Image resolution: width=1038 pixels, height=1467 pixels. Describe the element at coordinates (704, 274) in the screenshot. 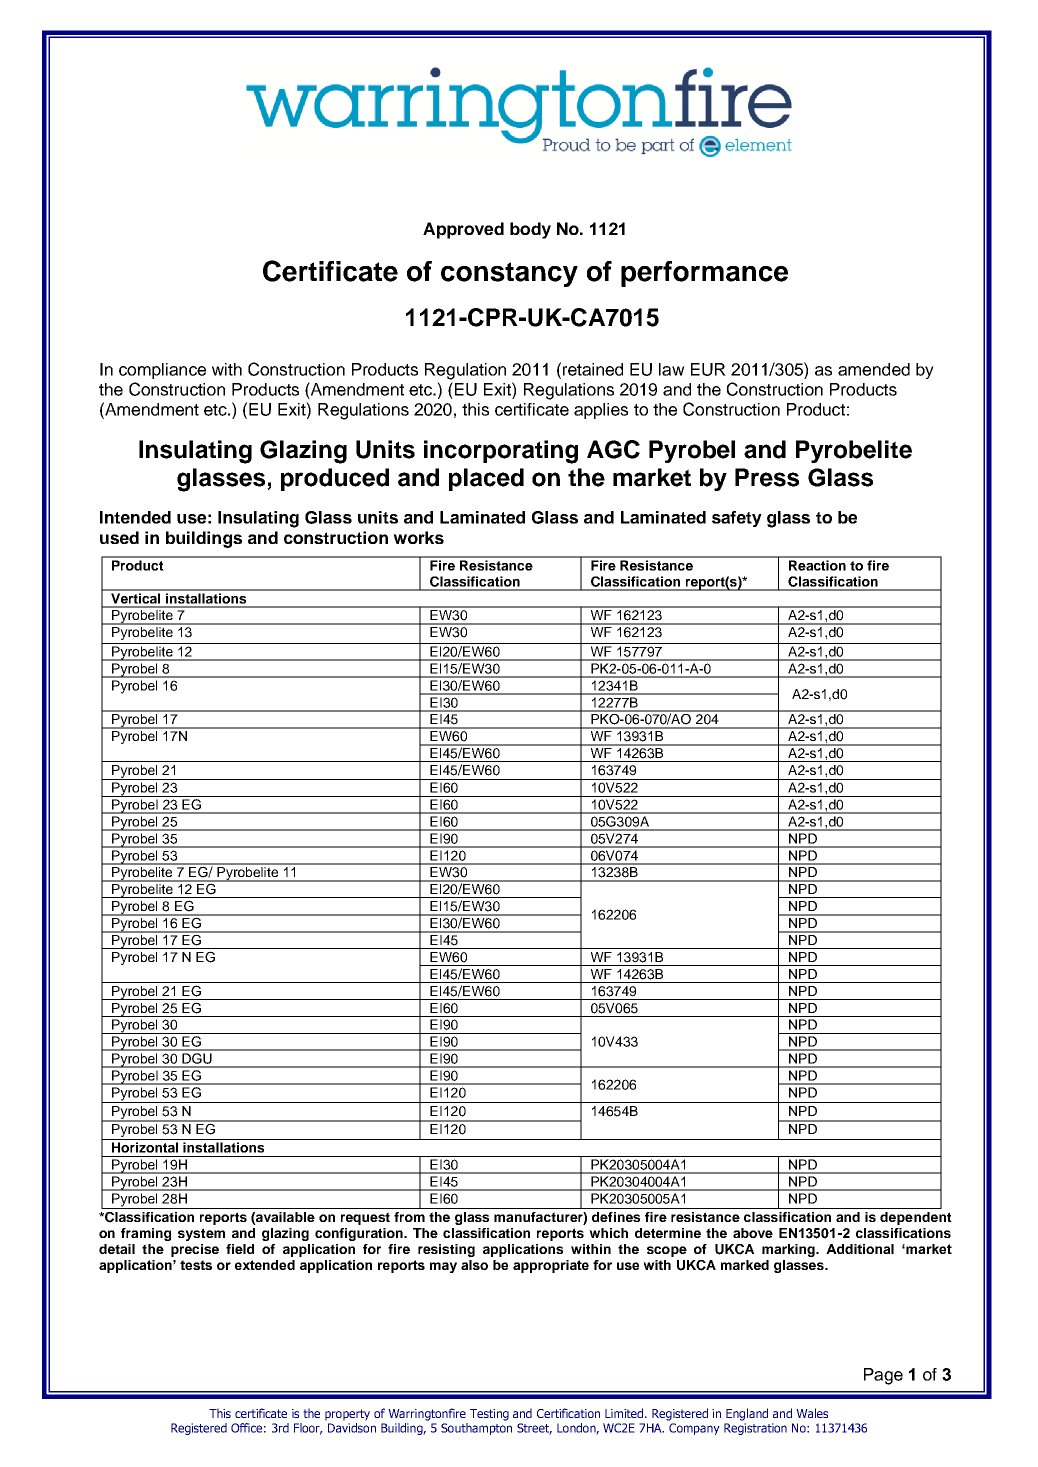

I see `performance` at that location.
